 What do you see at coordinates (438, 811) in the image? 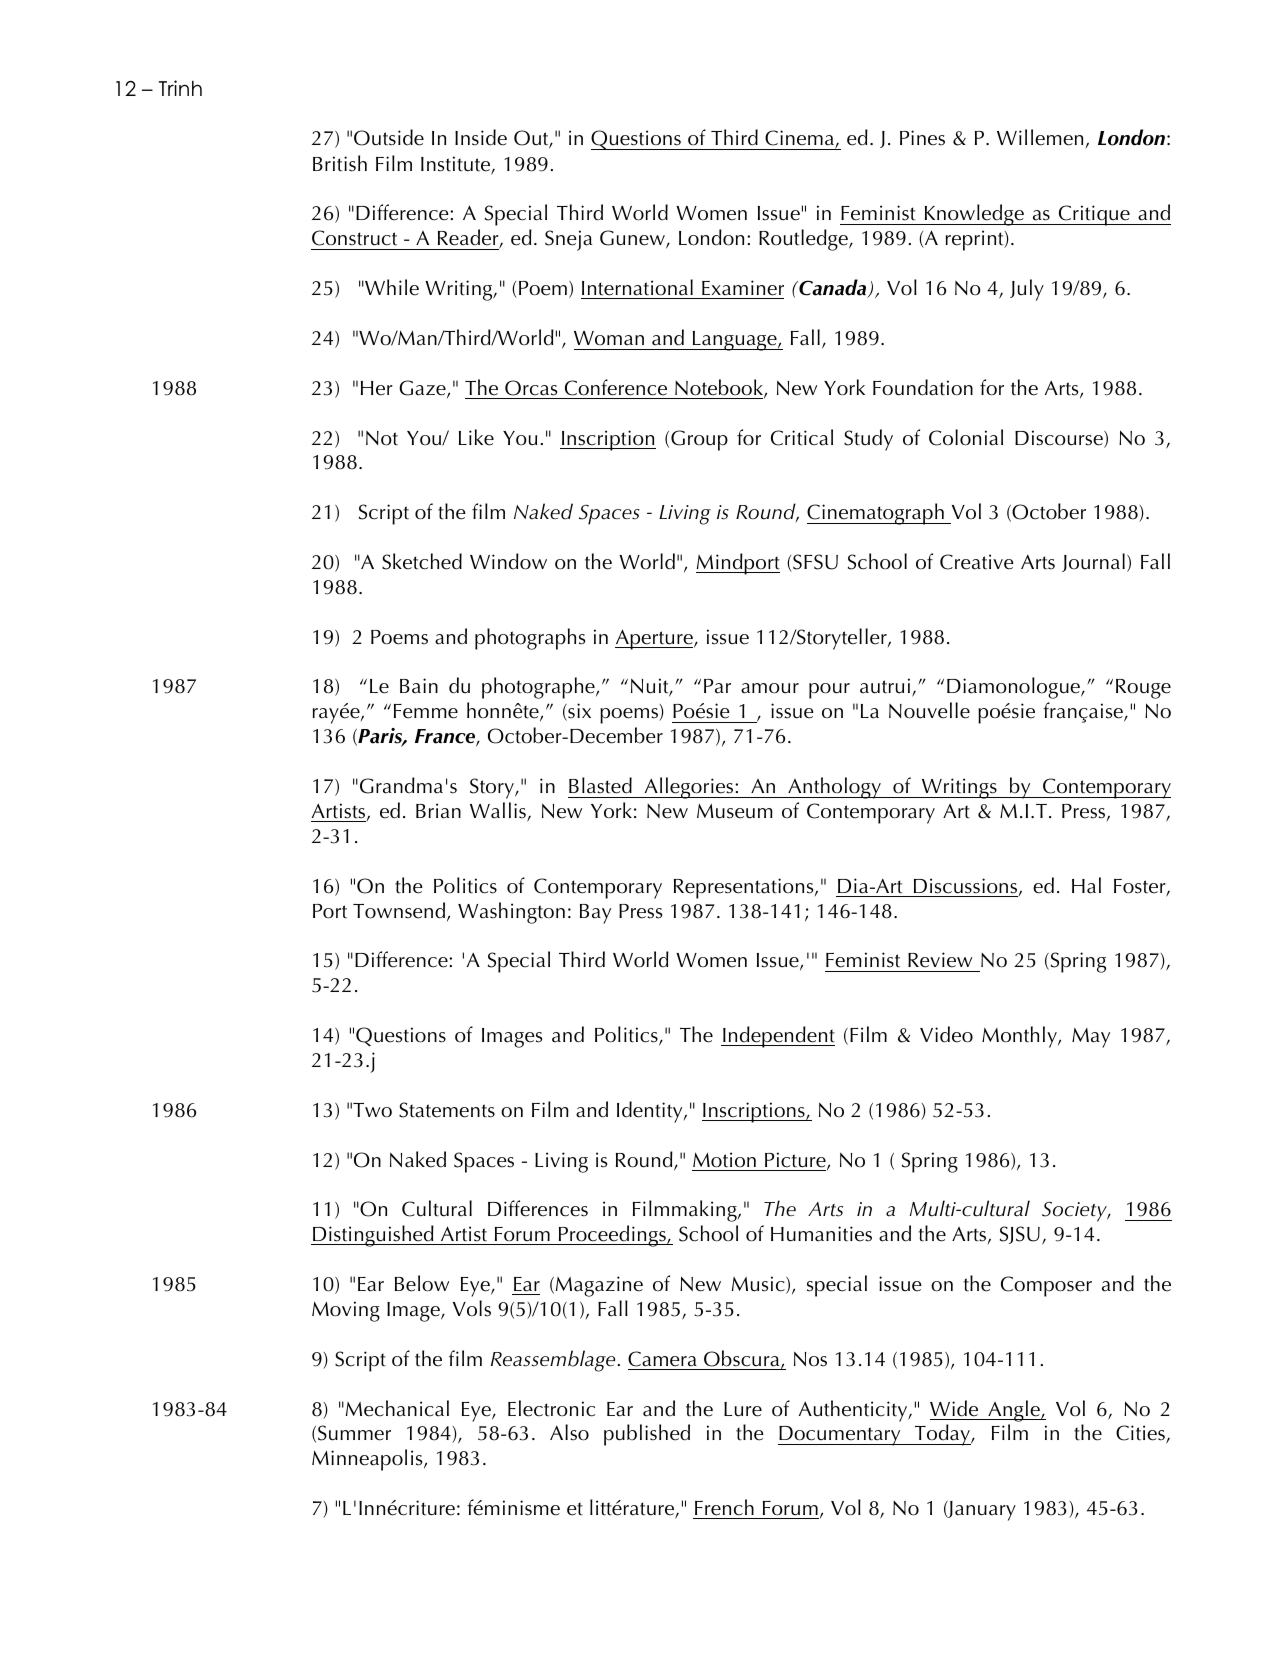
I see `Brian` at bounding box center [438, 811].
